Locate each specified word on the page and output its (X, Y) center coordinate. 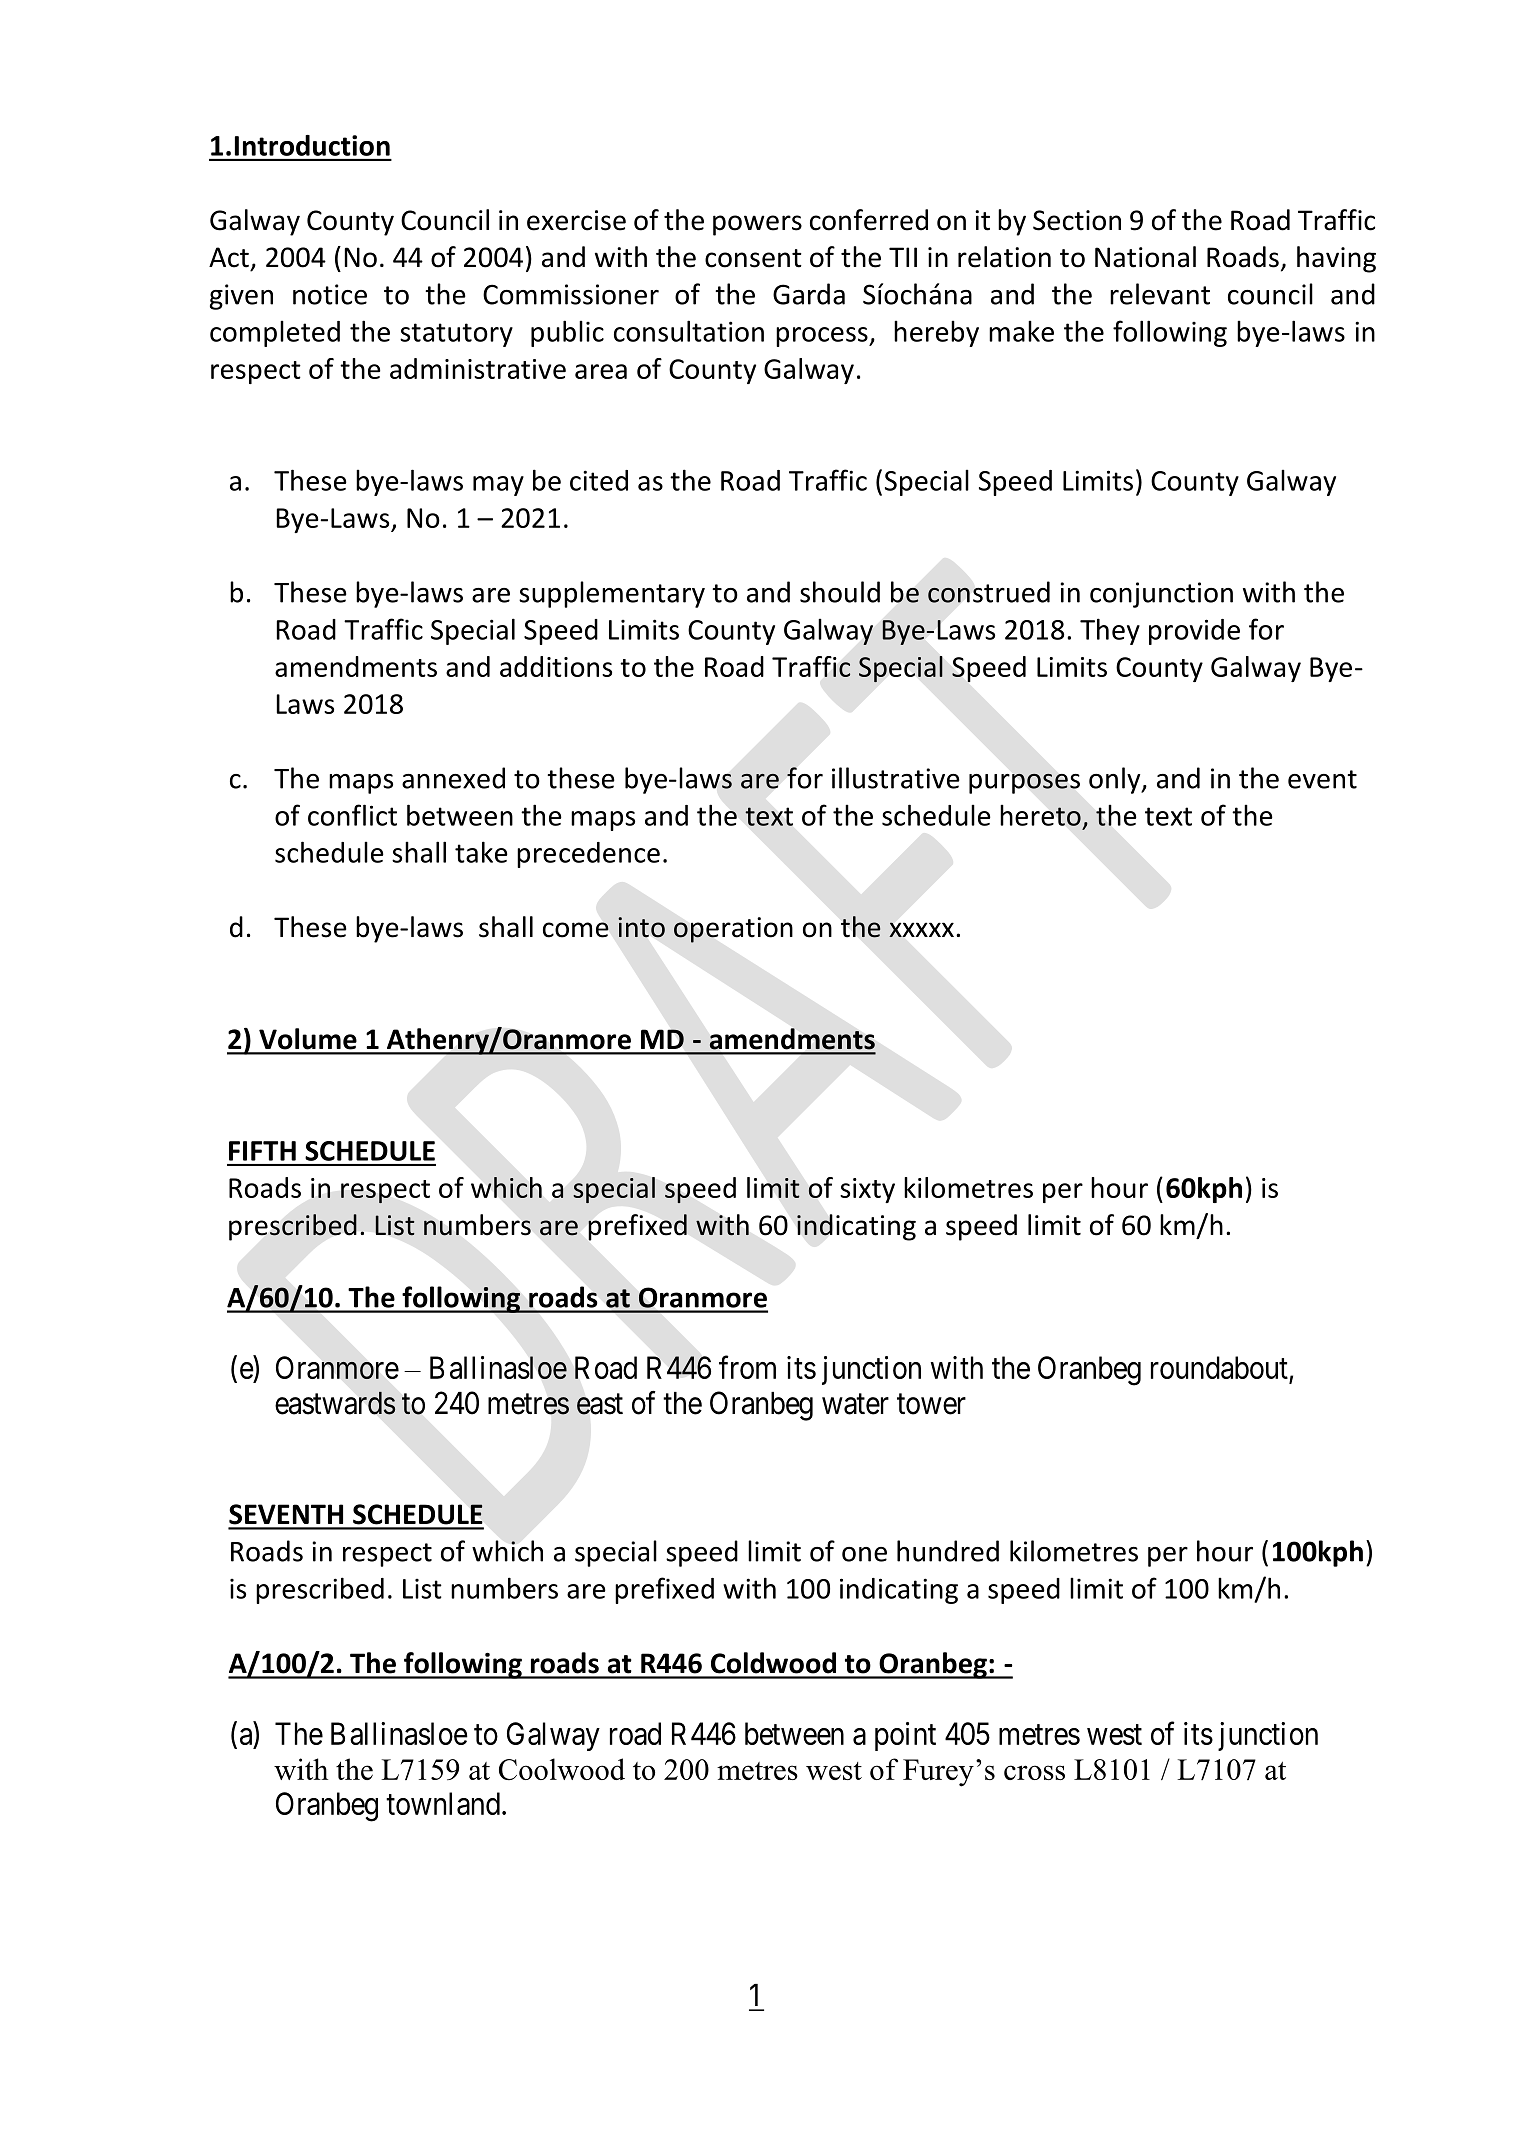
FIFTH (262, 1151)
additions (556, 666)
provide (1194, 632)
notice (330, 294)
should (840, 592)
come (576, 930)
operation (733, 930)
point (905, 1736)
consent (753, 258)
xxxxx (921, 930)
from (747, 1367)
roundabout (1220, 1369)
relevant (1160, 294)
